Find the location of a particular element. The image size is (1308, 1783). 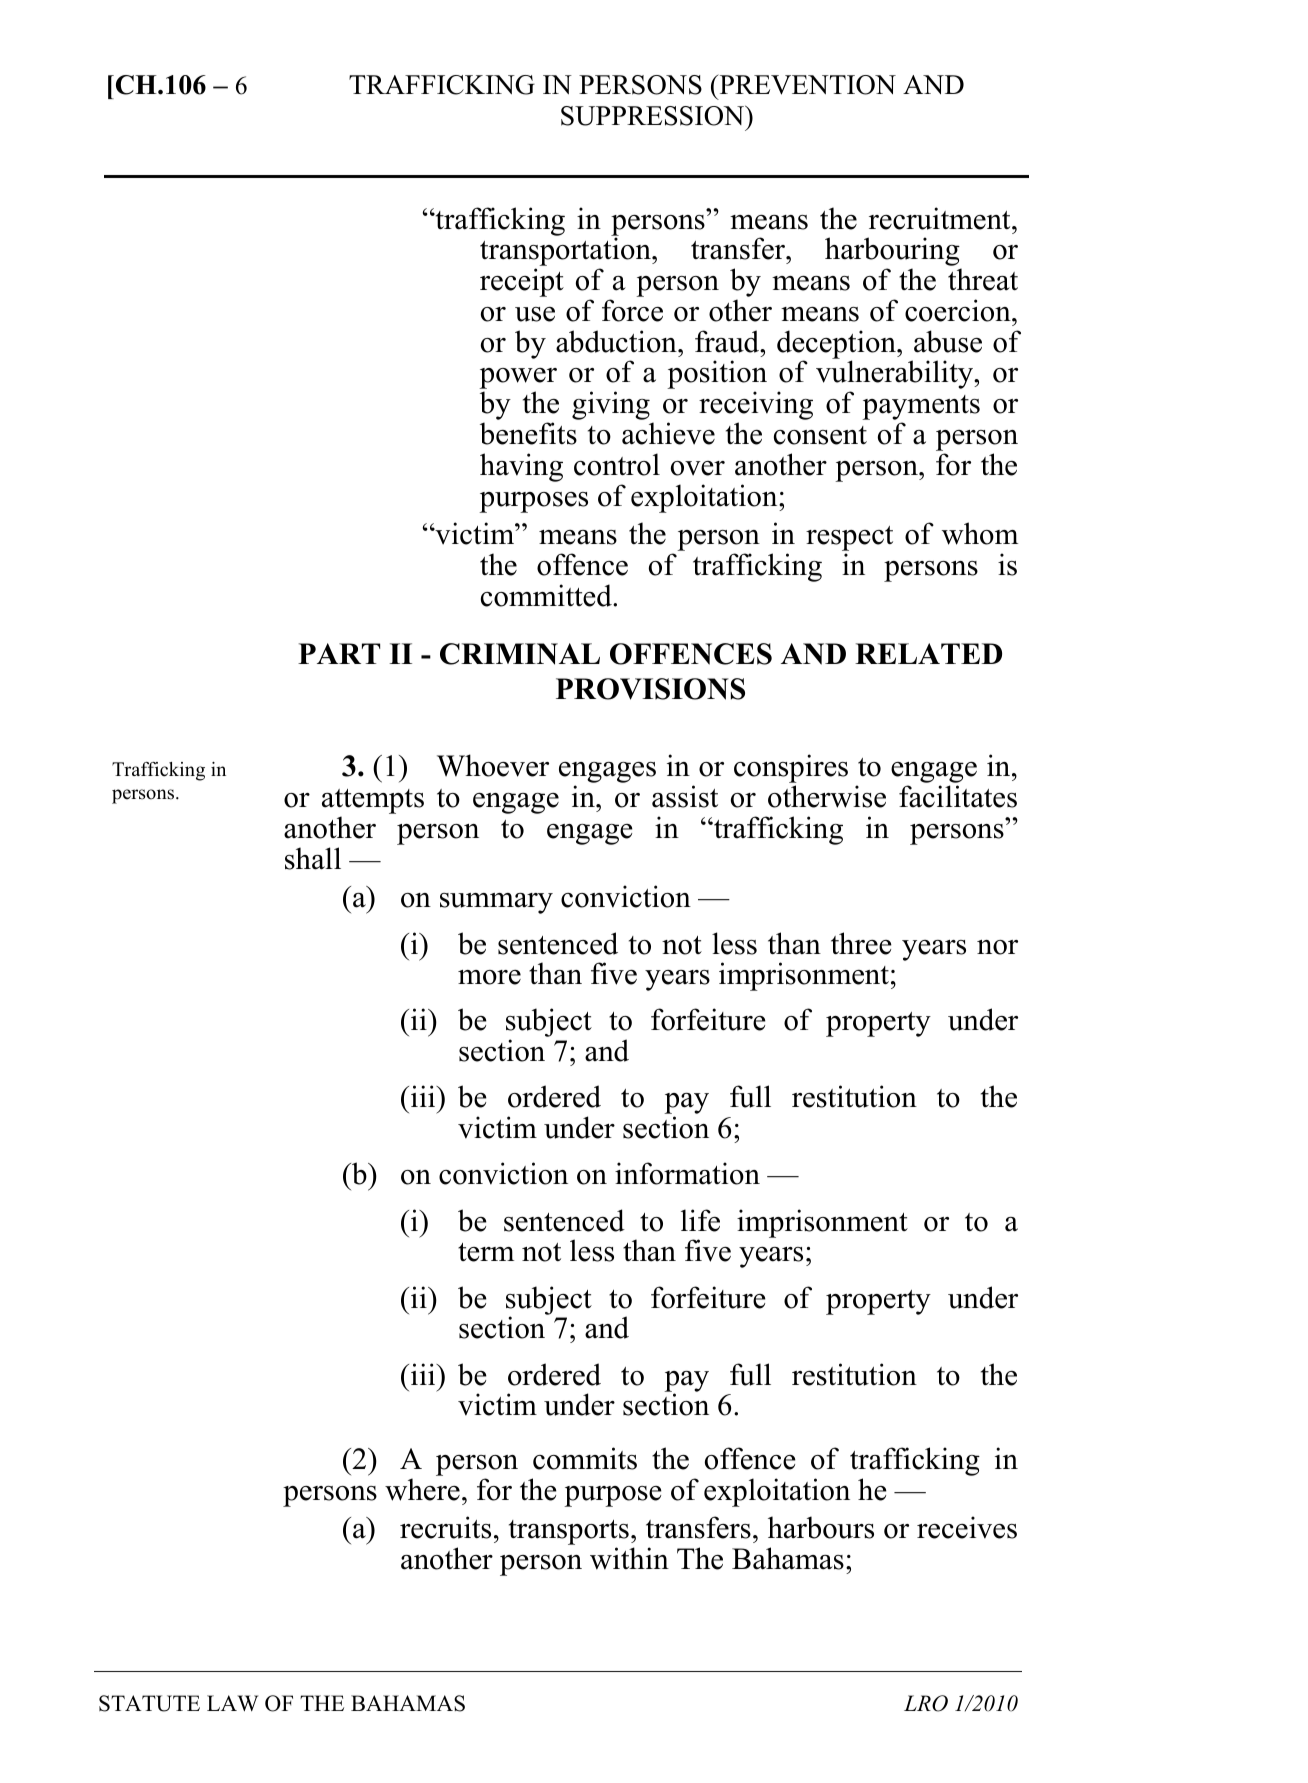

term is located at coordinates (486, 1252).
